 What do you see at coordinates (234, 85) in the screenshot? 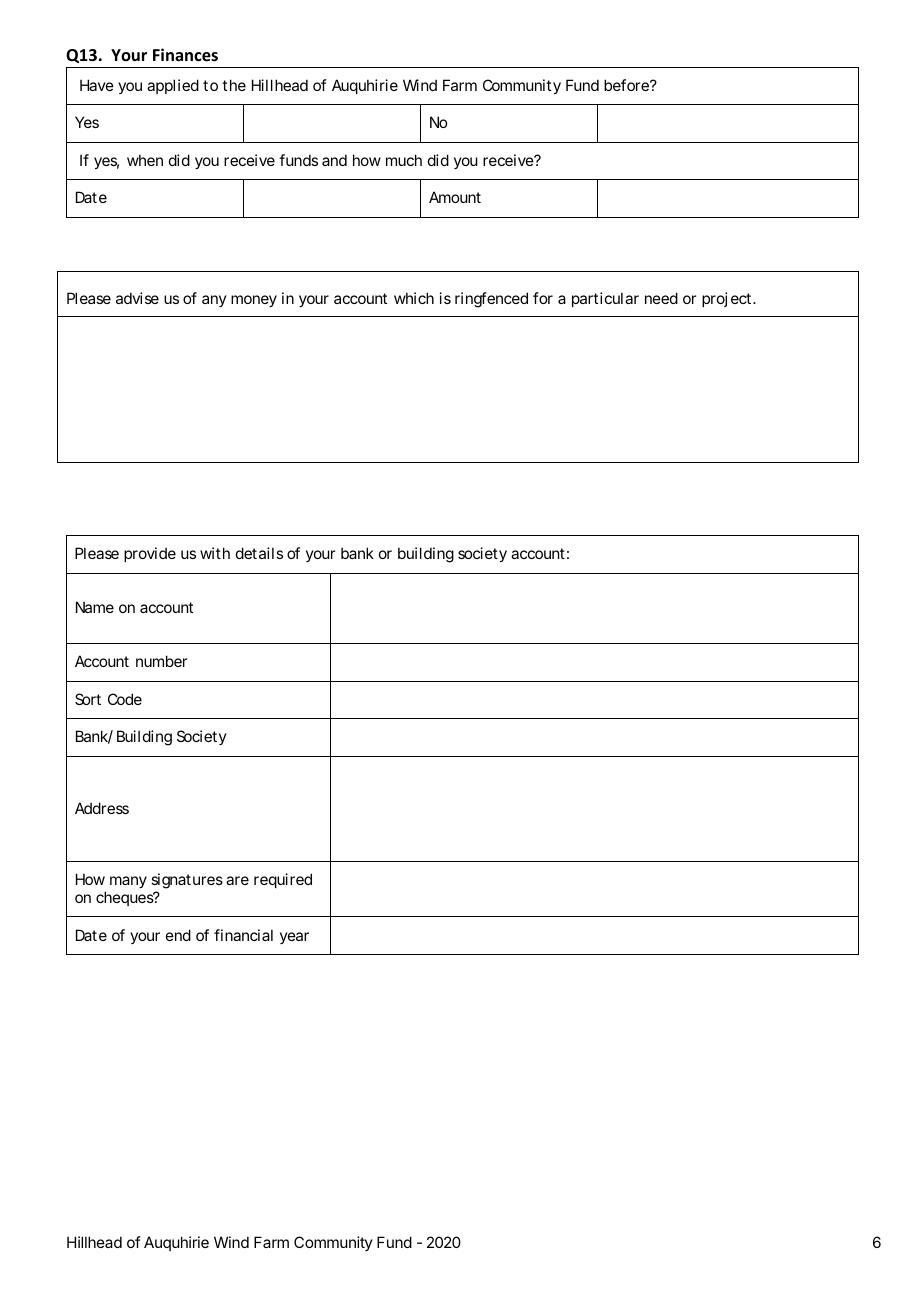
I see `the` at bounding box center [234, 85].
